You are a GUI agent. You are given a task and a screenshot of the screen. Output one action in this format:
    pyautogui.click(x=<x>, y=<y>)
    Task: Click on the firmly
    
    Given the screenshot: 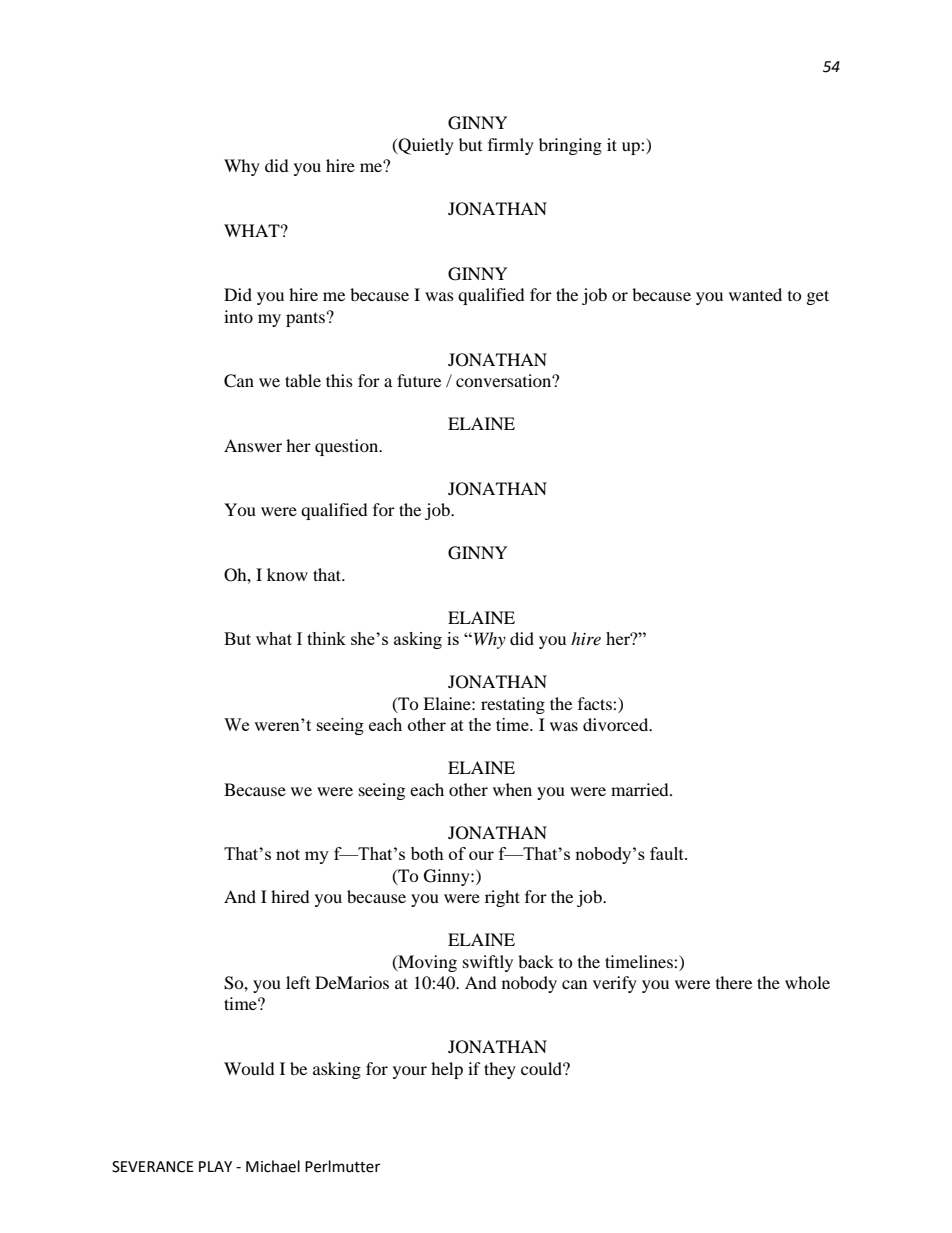 What is the action you would take?
    pyautogui.click(x=511, y=146)
